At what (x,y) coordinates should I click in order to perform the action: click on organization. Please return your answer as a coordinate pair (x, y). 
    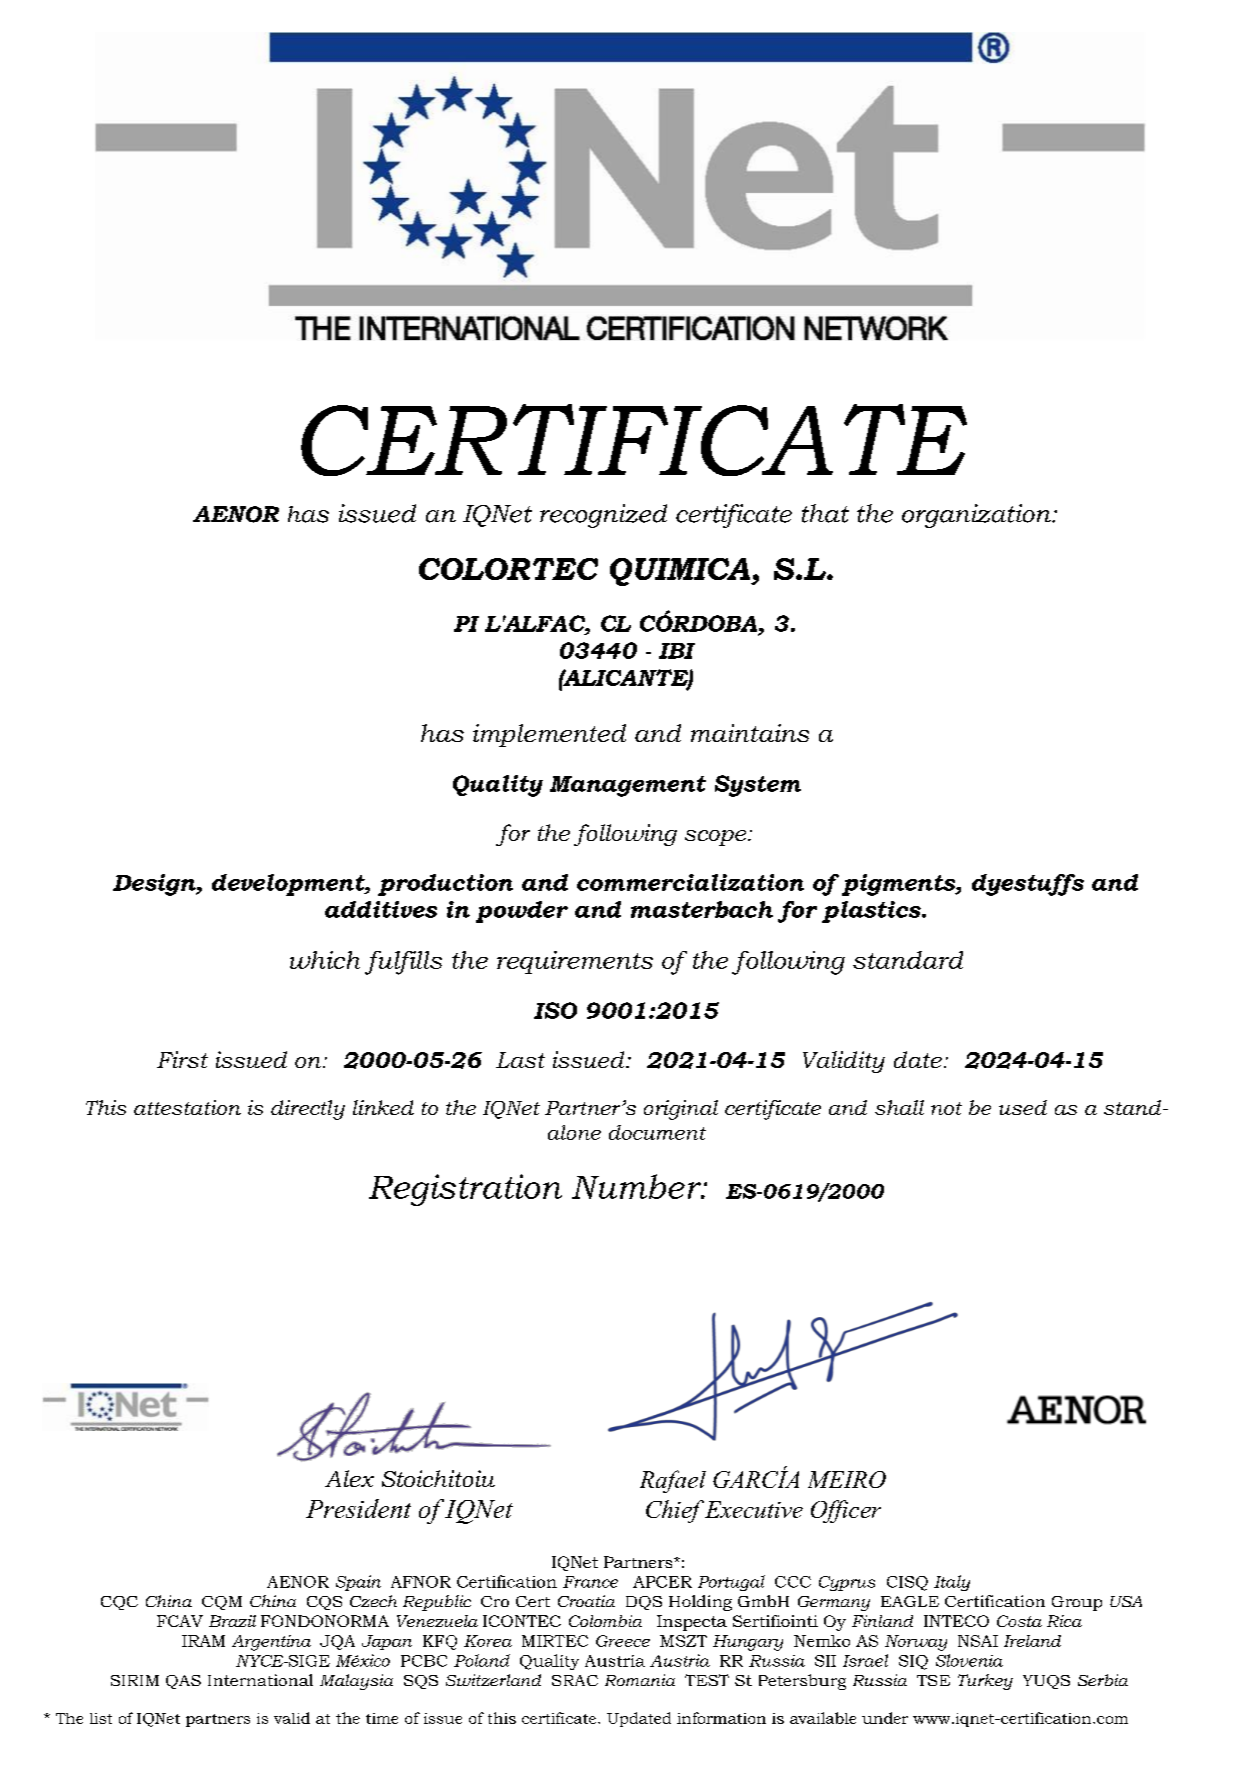
    Looking at the image, I should click on (977, 516).
